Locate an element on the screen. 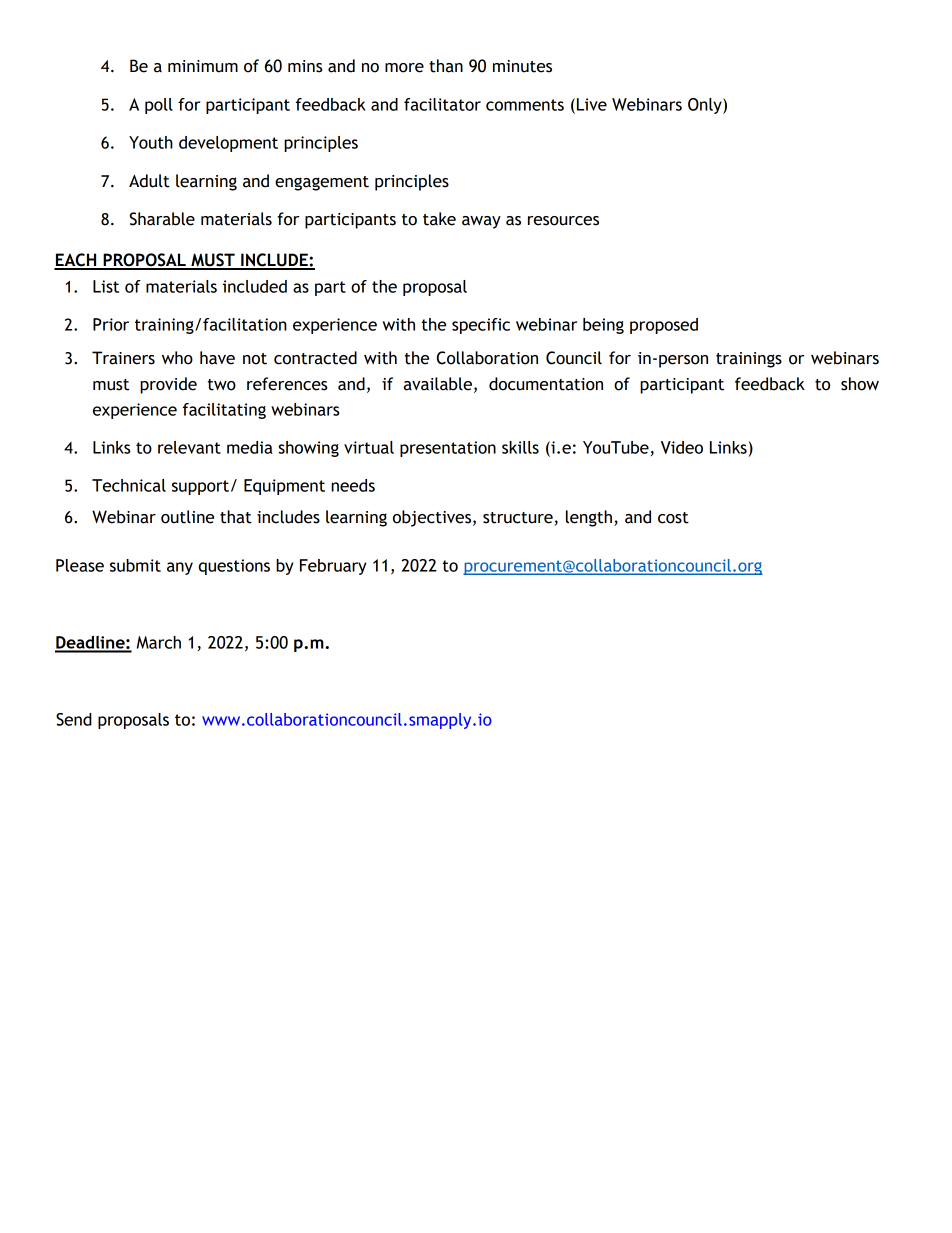 The image size is (952, 1233). EACH is located at coordinates (76, 261).
